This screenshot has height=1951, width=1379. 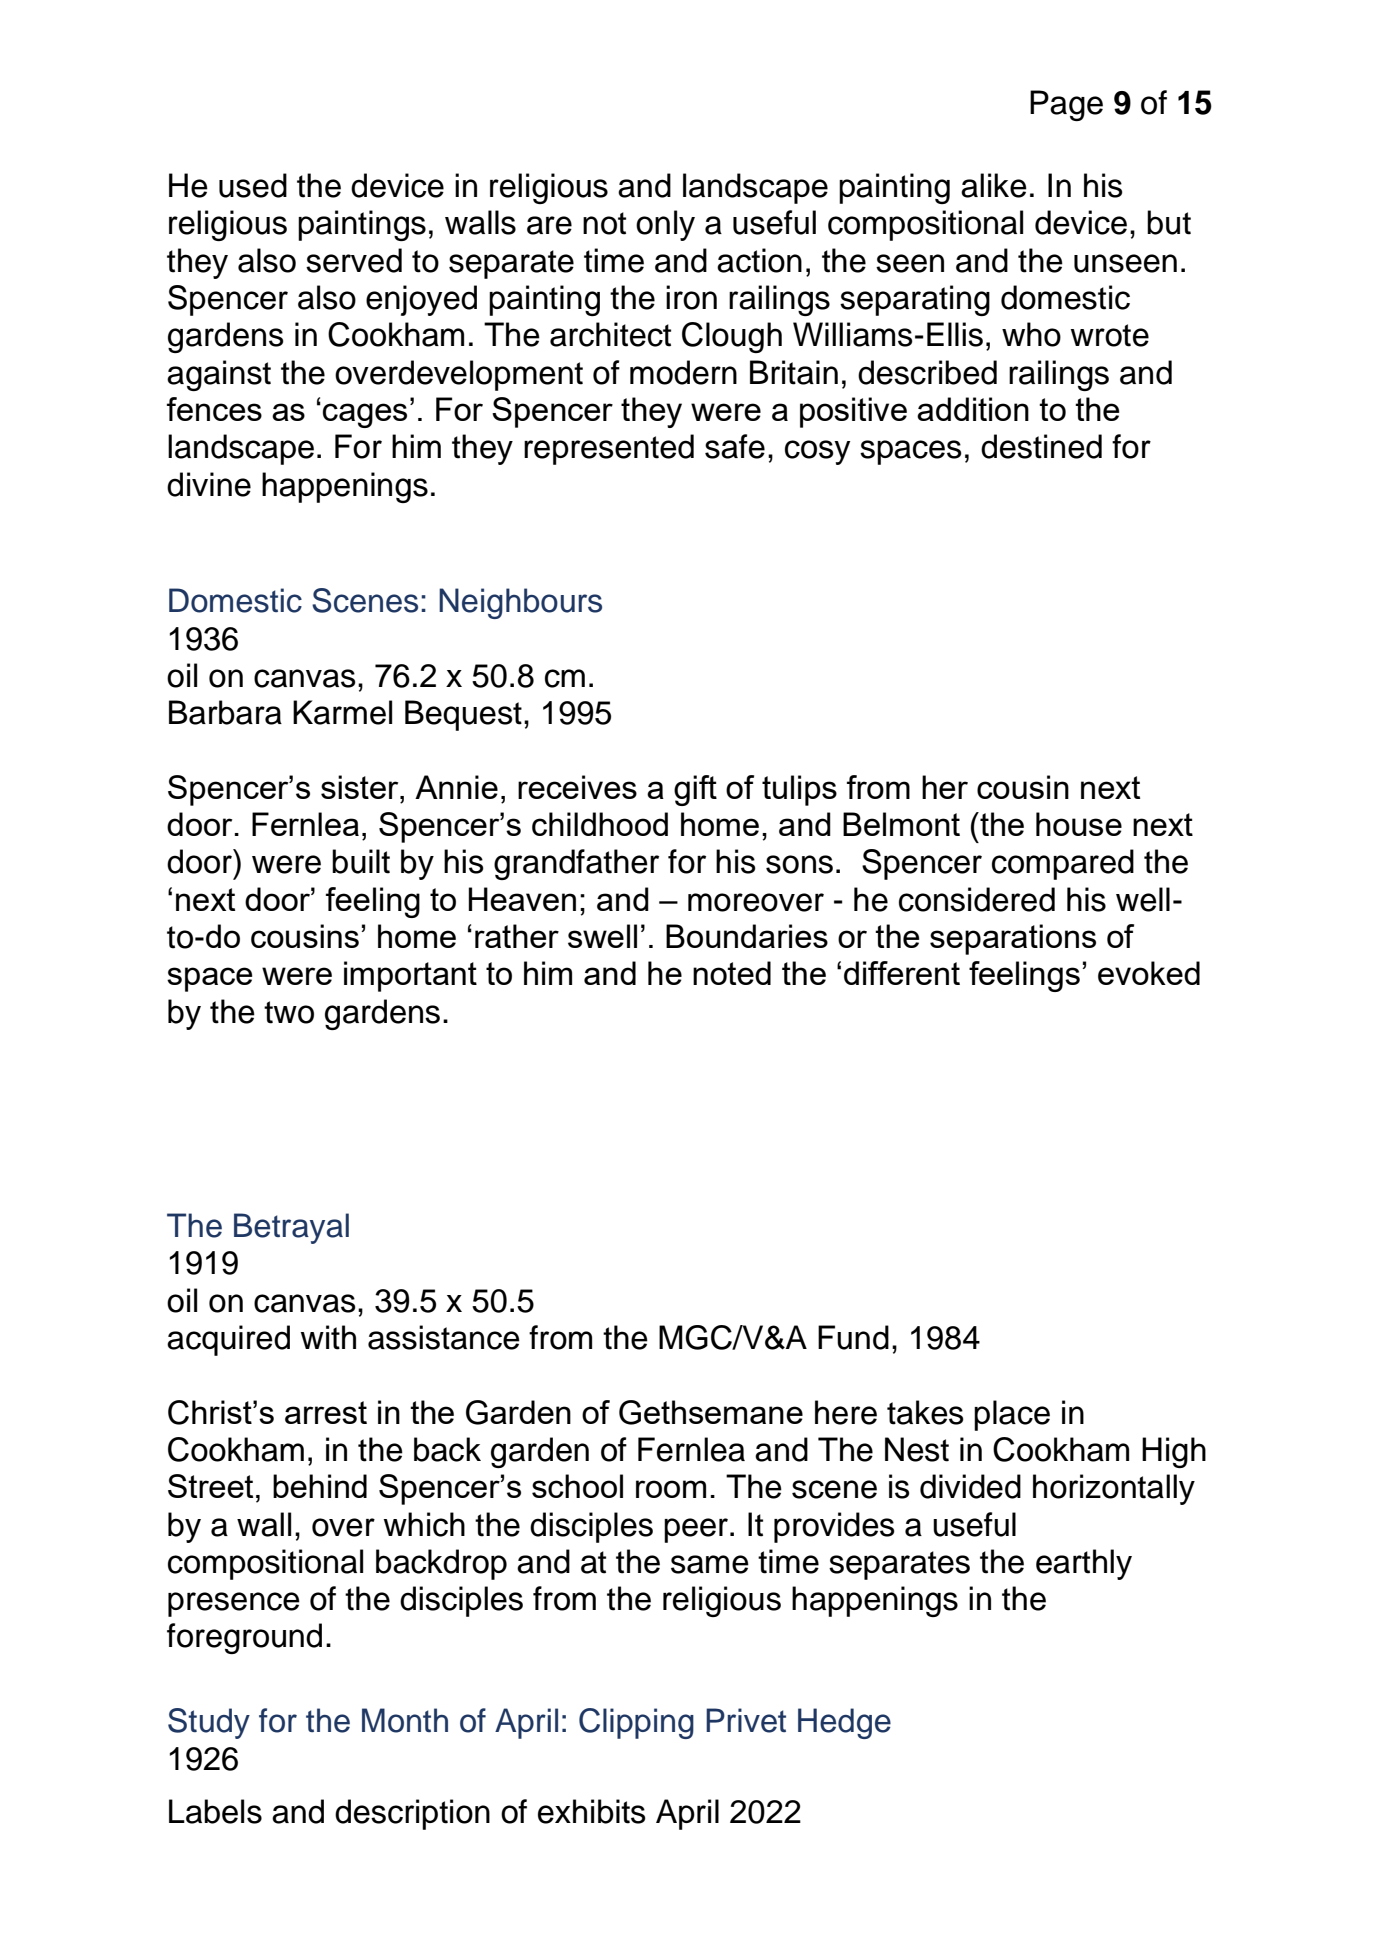 What do you see at coordinates (365, 415) in the screenshot?
I see `cages` at bounding box center [365, 415].
